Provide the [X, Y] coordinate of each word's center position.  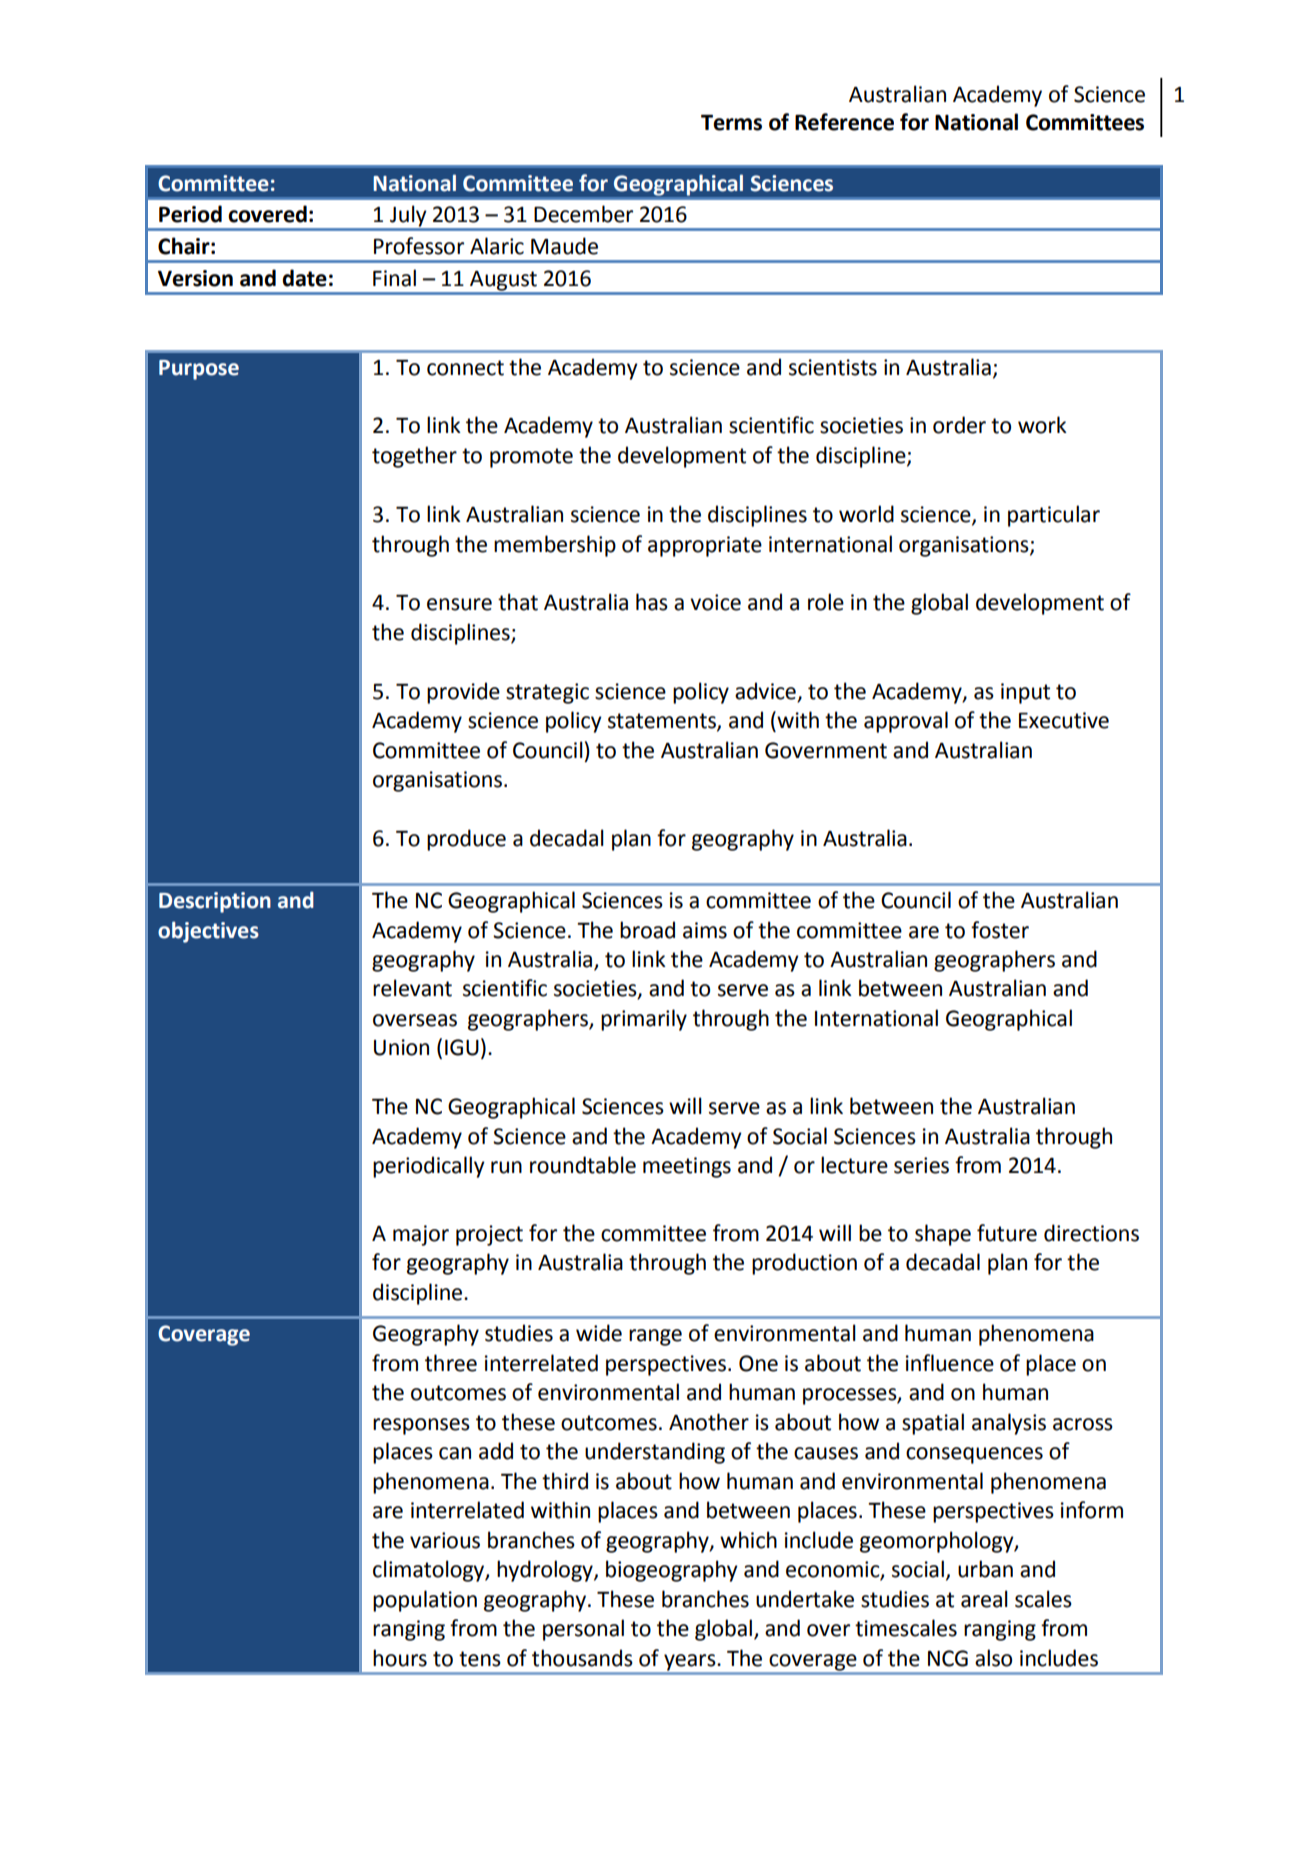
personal [583, 1630]
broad [647, 930]
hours [400, 1658]
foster [1000, 930]
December [583, 214]
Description [215, 902]
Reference [844, 122]
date [304, 278]
